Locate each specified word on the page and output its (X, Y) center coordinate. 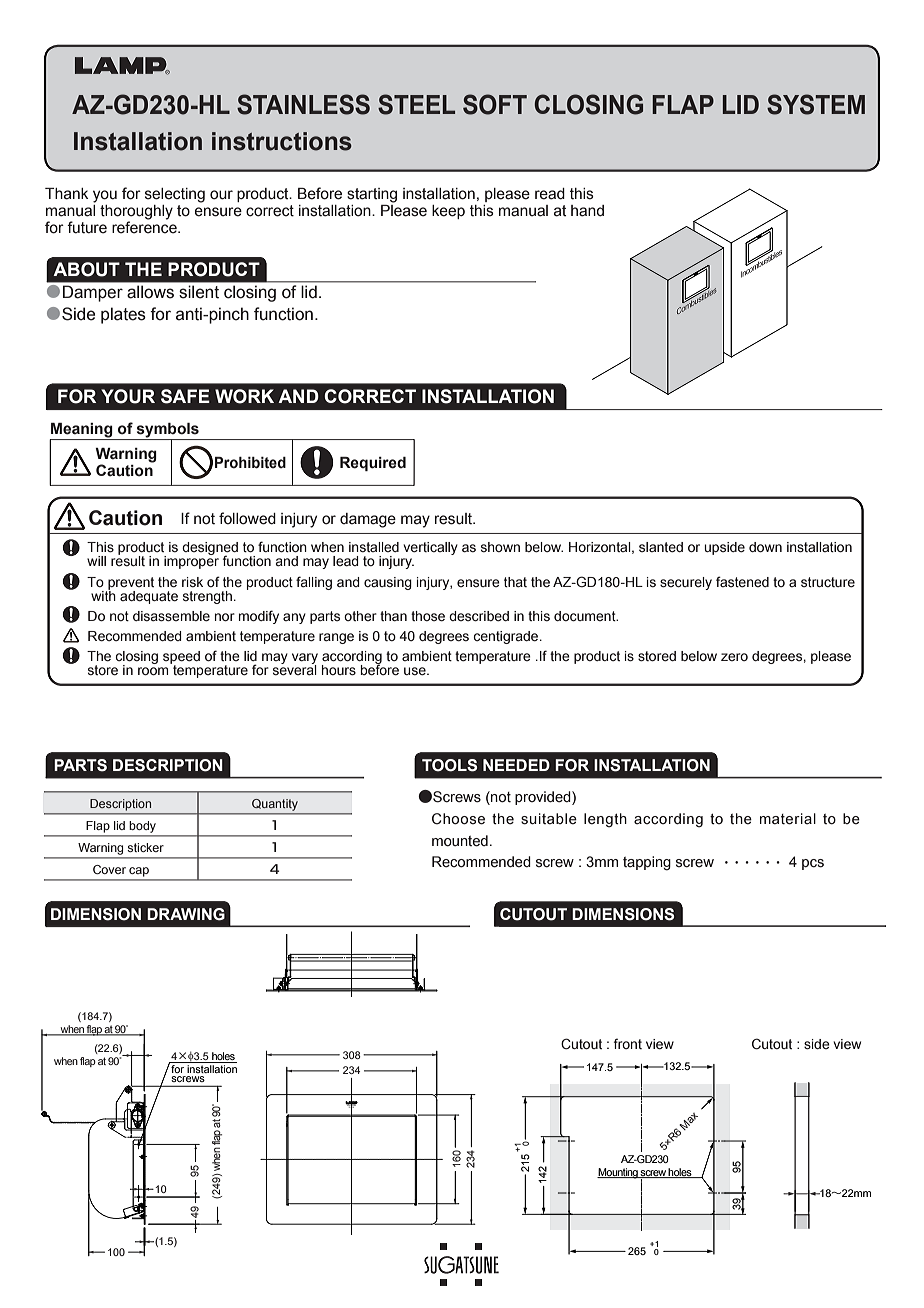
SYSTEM (816, 104)
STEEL (416, 104)
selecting (175, 195)
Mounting (618, 1173)
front (628, 1043)
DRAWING (186, 914)
